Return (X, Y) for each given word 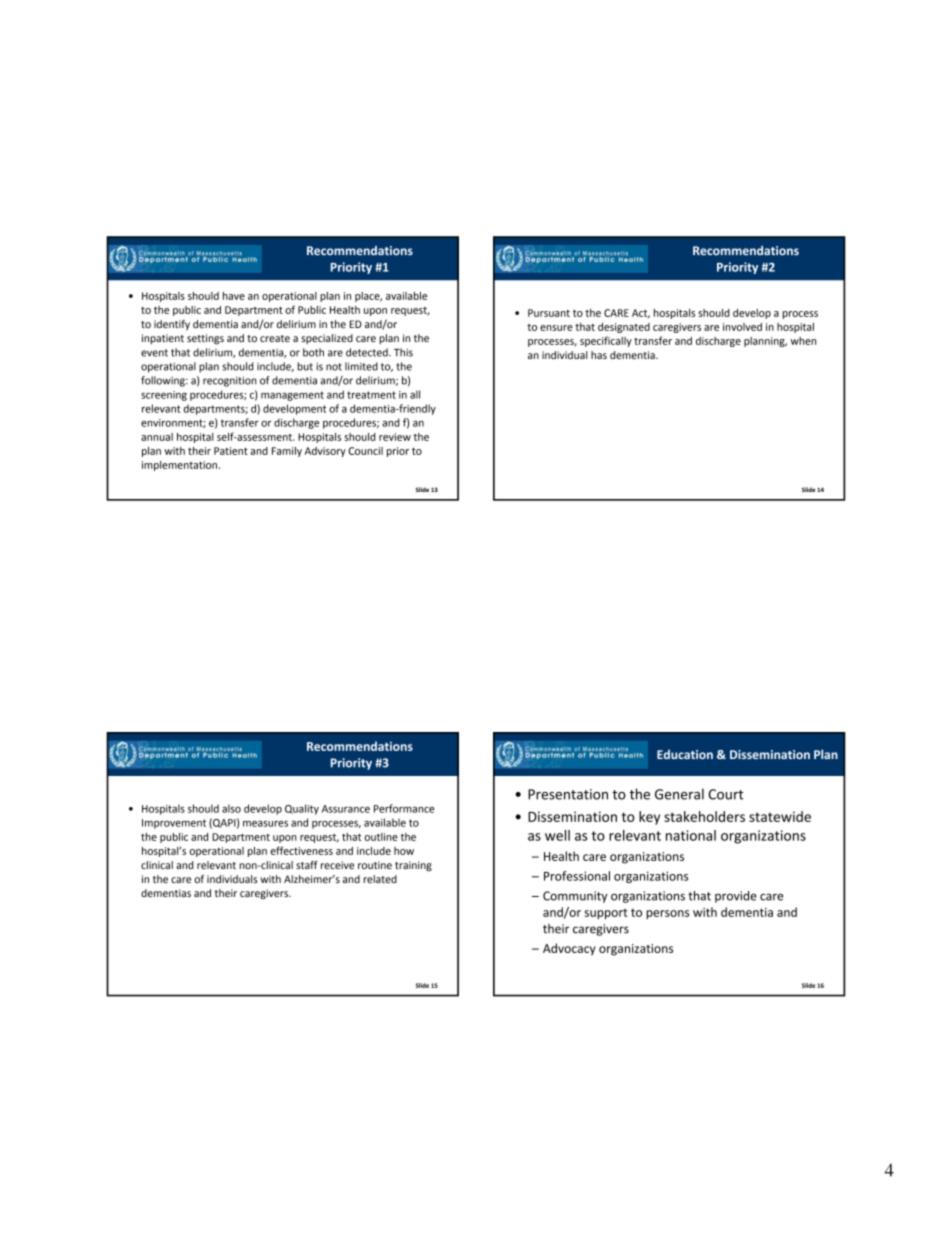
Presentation (568, 794)
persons (667, 914)
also (231, 808)
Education (685, 754)
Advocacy (569, 949)
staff (307, 865)
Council (366, 451)
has (599, 355)
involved (742, 327)
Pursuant (549, 313)
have (234, 296)
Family (287, 452)
